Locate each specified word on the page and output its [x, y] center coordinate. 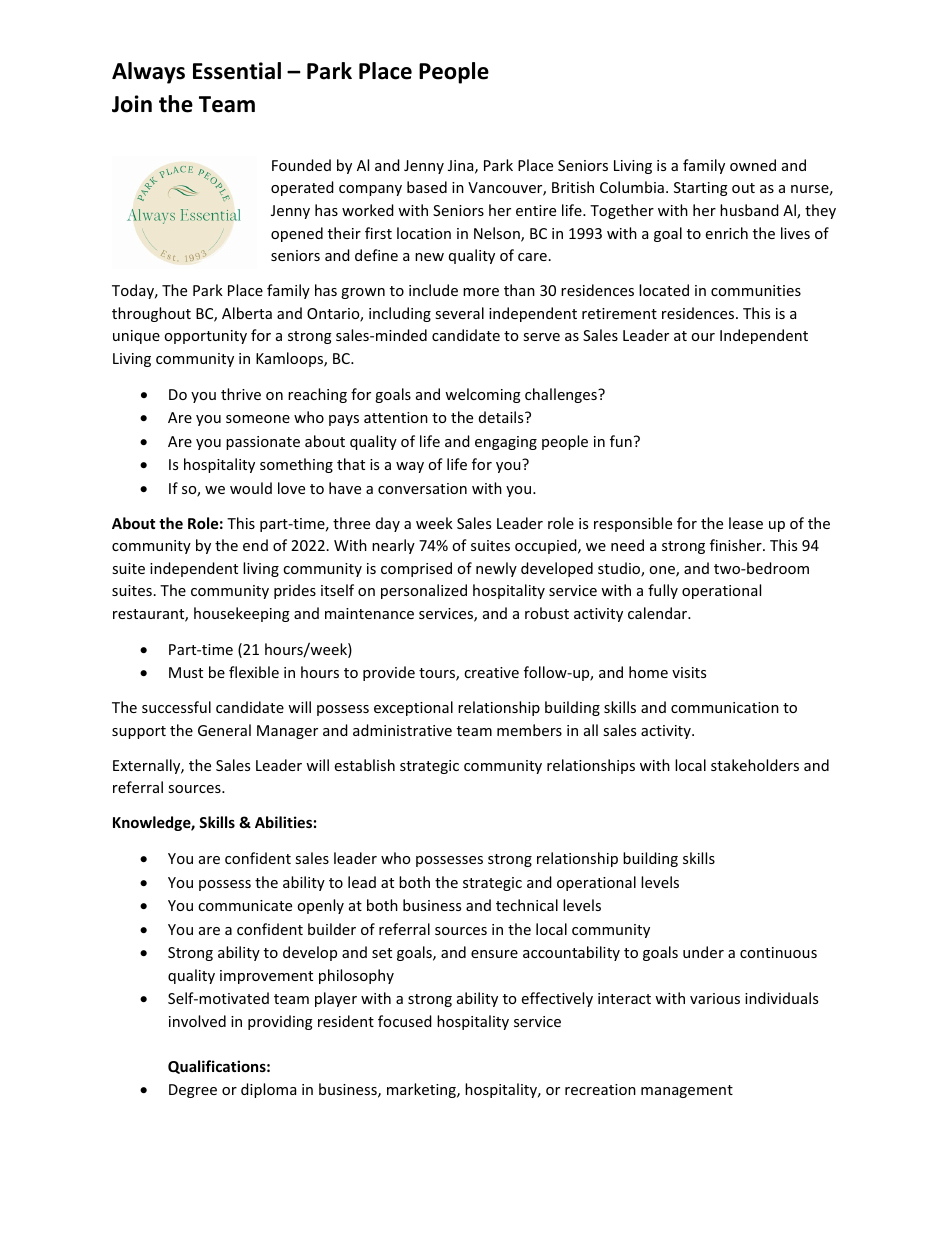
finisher [737, 545]
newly [496, 569]
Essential [237, 71]
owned [753, 165]
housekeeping [242, 614]
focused [405, 1021]
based [427, 187]
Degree [193, 1091]
